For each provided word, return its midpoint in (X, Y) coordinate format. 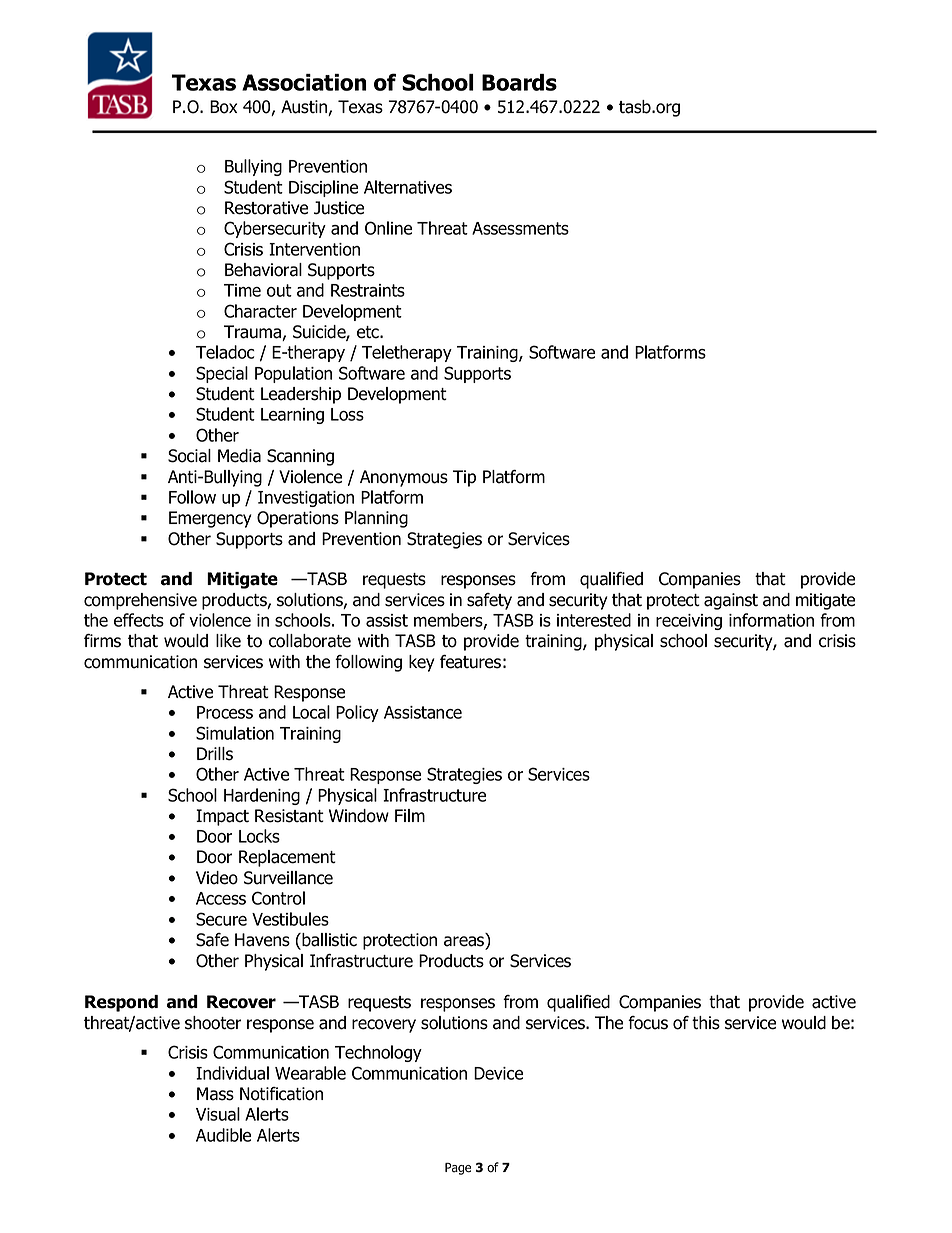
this (706, 1023)
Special (222, 374)
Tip (464, 478)
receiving (689, 622)
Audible (223, 1135)
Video (217, 878)
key (422, 663)
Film (410, 815)
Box (223, 107)
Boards (519, 82)
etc (369, 332)
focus (648, 1023)
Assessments (520, 228)
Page (458, 1169)
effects (139, 620)
